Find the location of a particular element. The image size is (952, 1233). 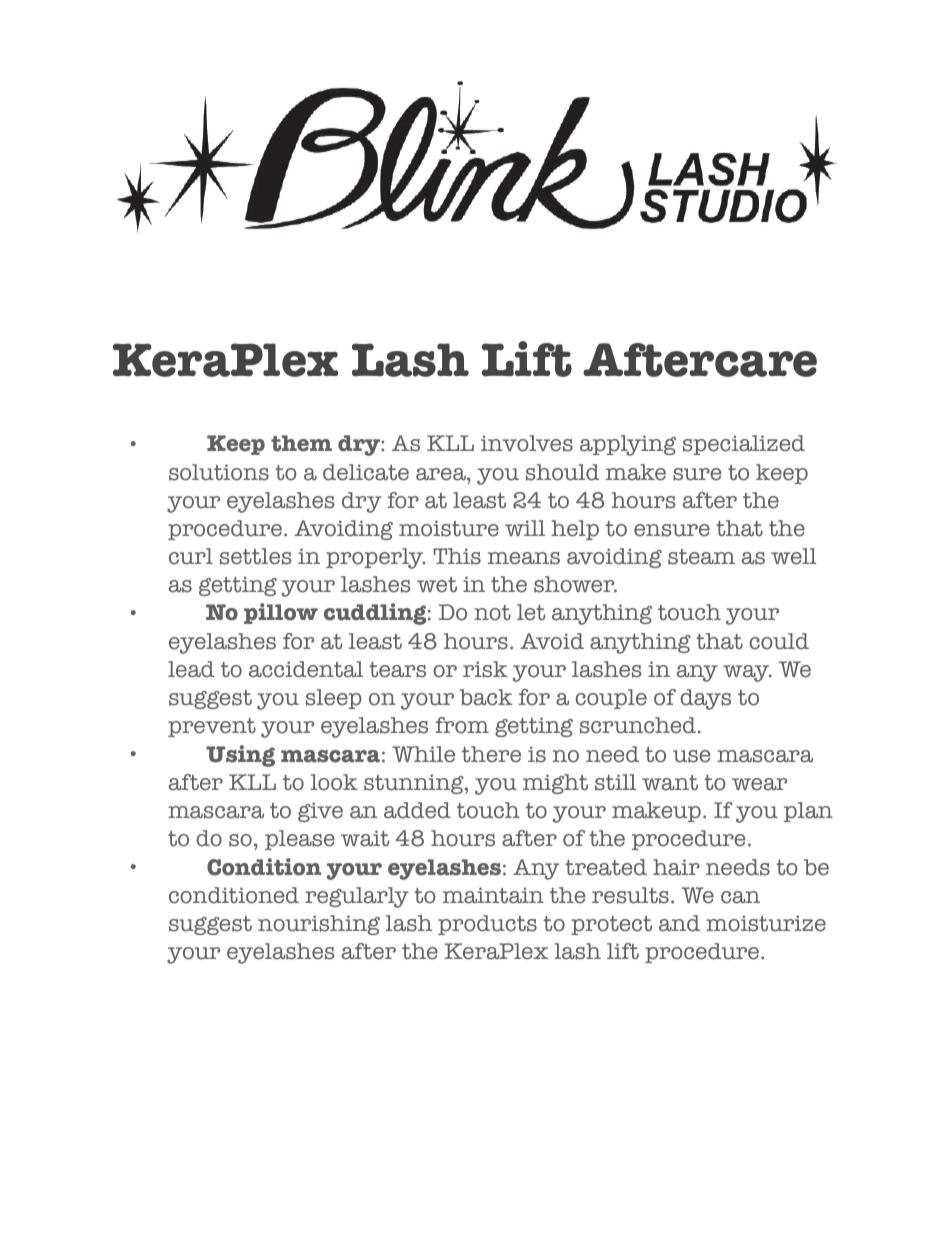

nourishing is located at coordinates (319, 925).
